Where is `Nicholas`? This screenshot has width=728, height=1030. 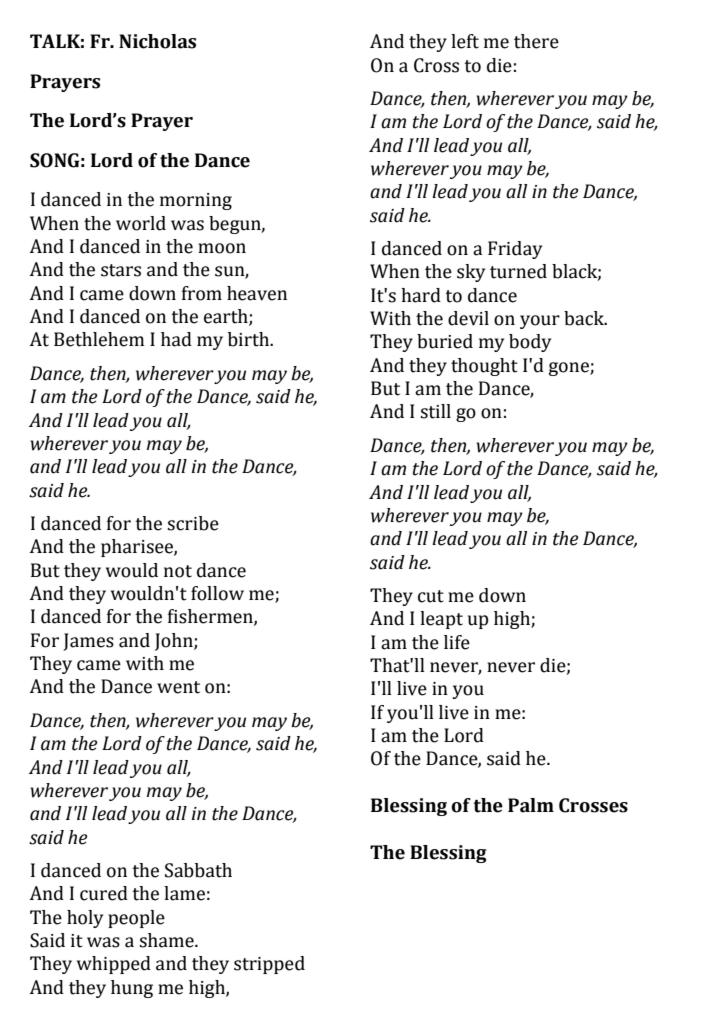 Nicholas is located at coordinates (157, 41).
